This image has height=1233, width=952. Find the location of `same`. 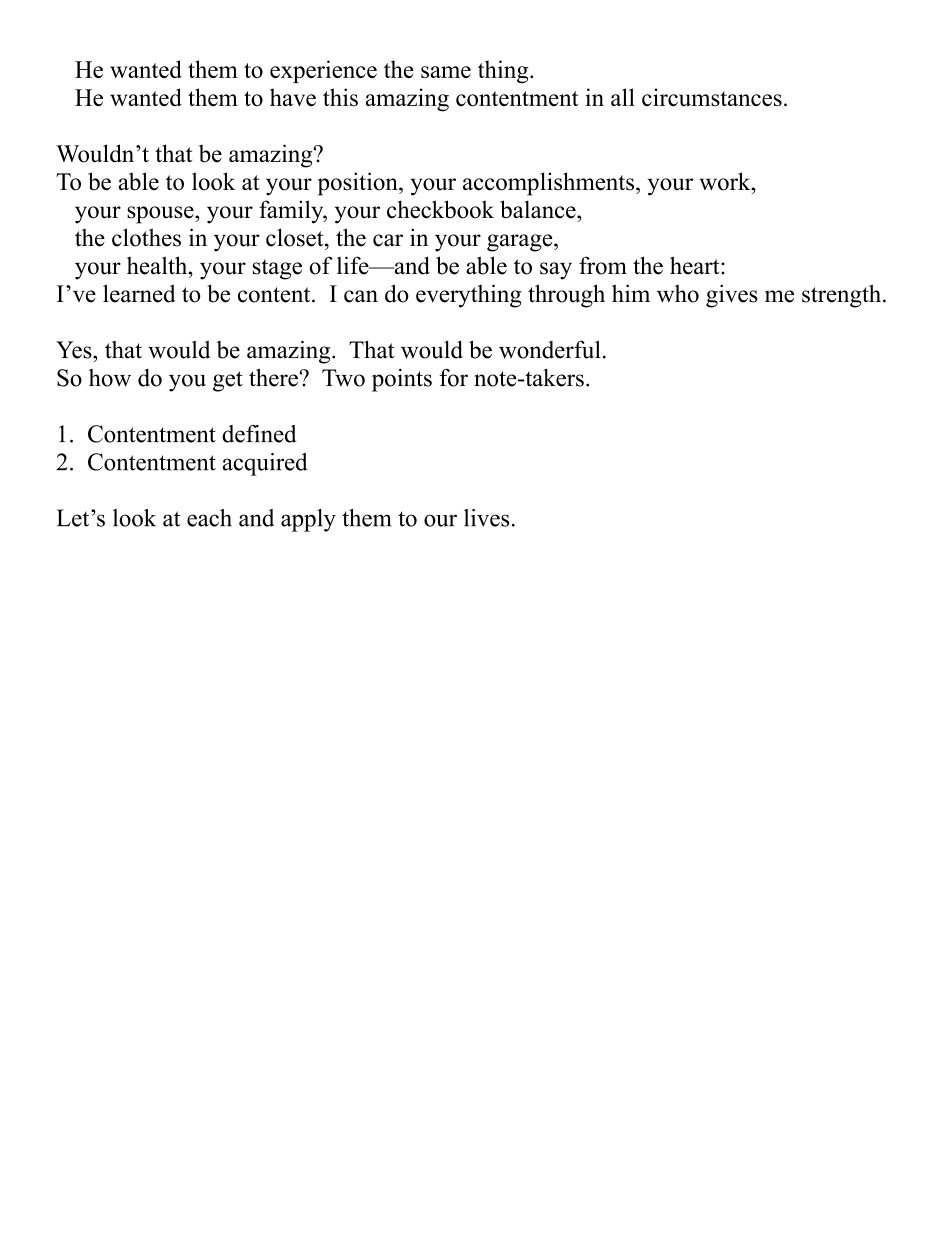

same is located at coordinates (446, 72).
